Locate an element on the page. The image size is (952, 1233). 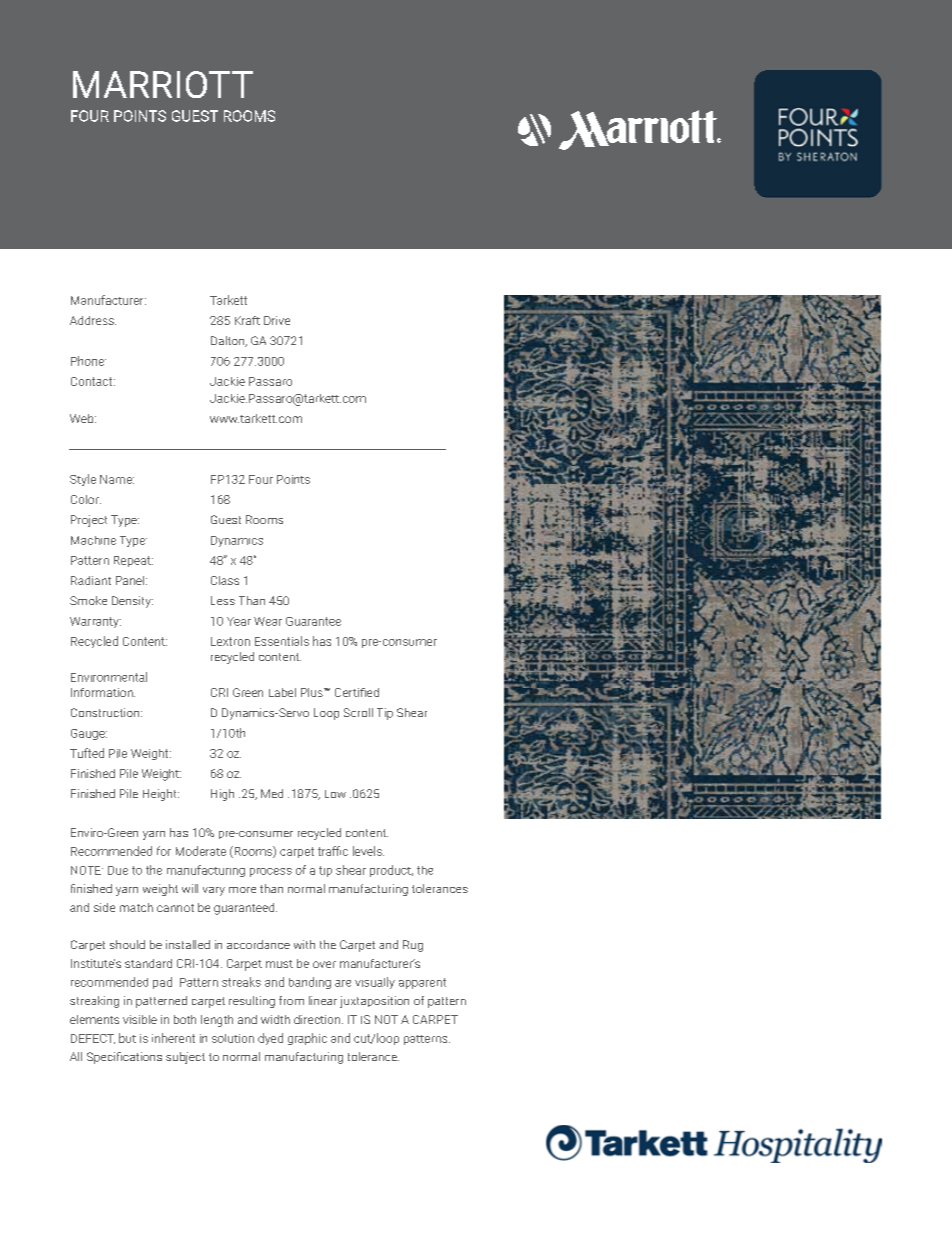
Med is located at coordinates (272, 793).
